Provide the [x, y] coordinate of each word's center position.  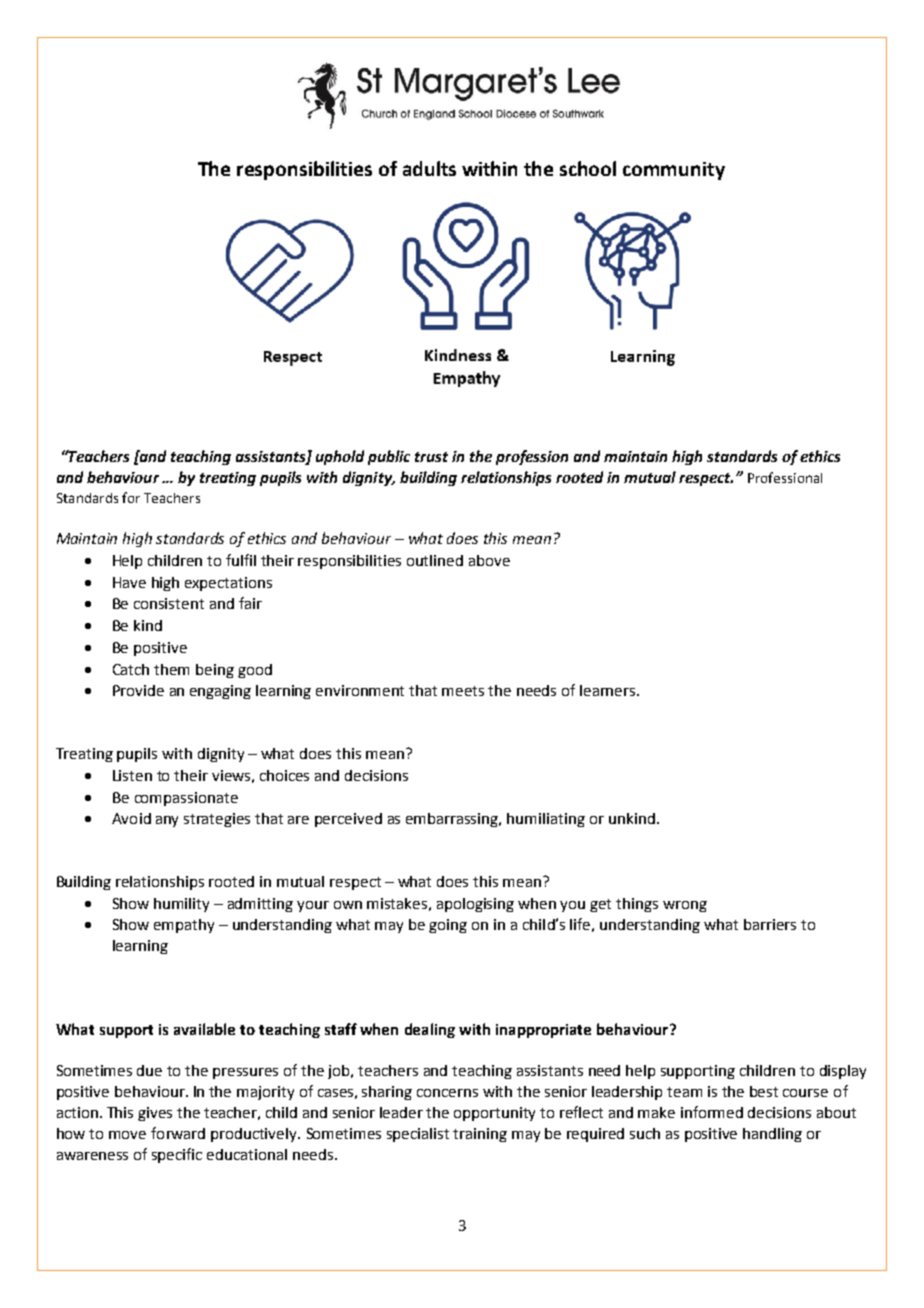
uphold [340, 457]
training [480, 1135]
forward [178, 1133]
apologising [475, 905]
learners [609, 690]
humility [181, 905]
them [171, 669]
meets [463, 691]
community [674, 171]
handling [772, 1135]
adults [429, 168]
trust [431, 457]
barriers [770, 924]
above [489, 560]
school [588, 168]
